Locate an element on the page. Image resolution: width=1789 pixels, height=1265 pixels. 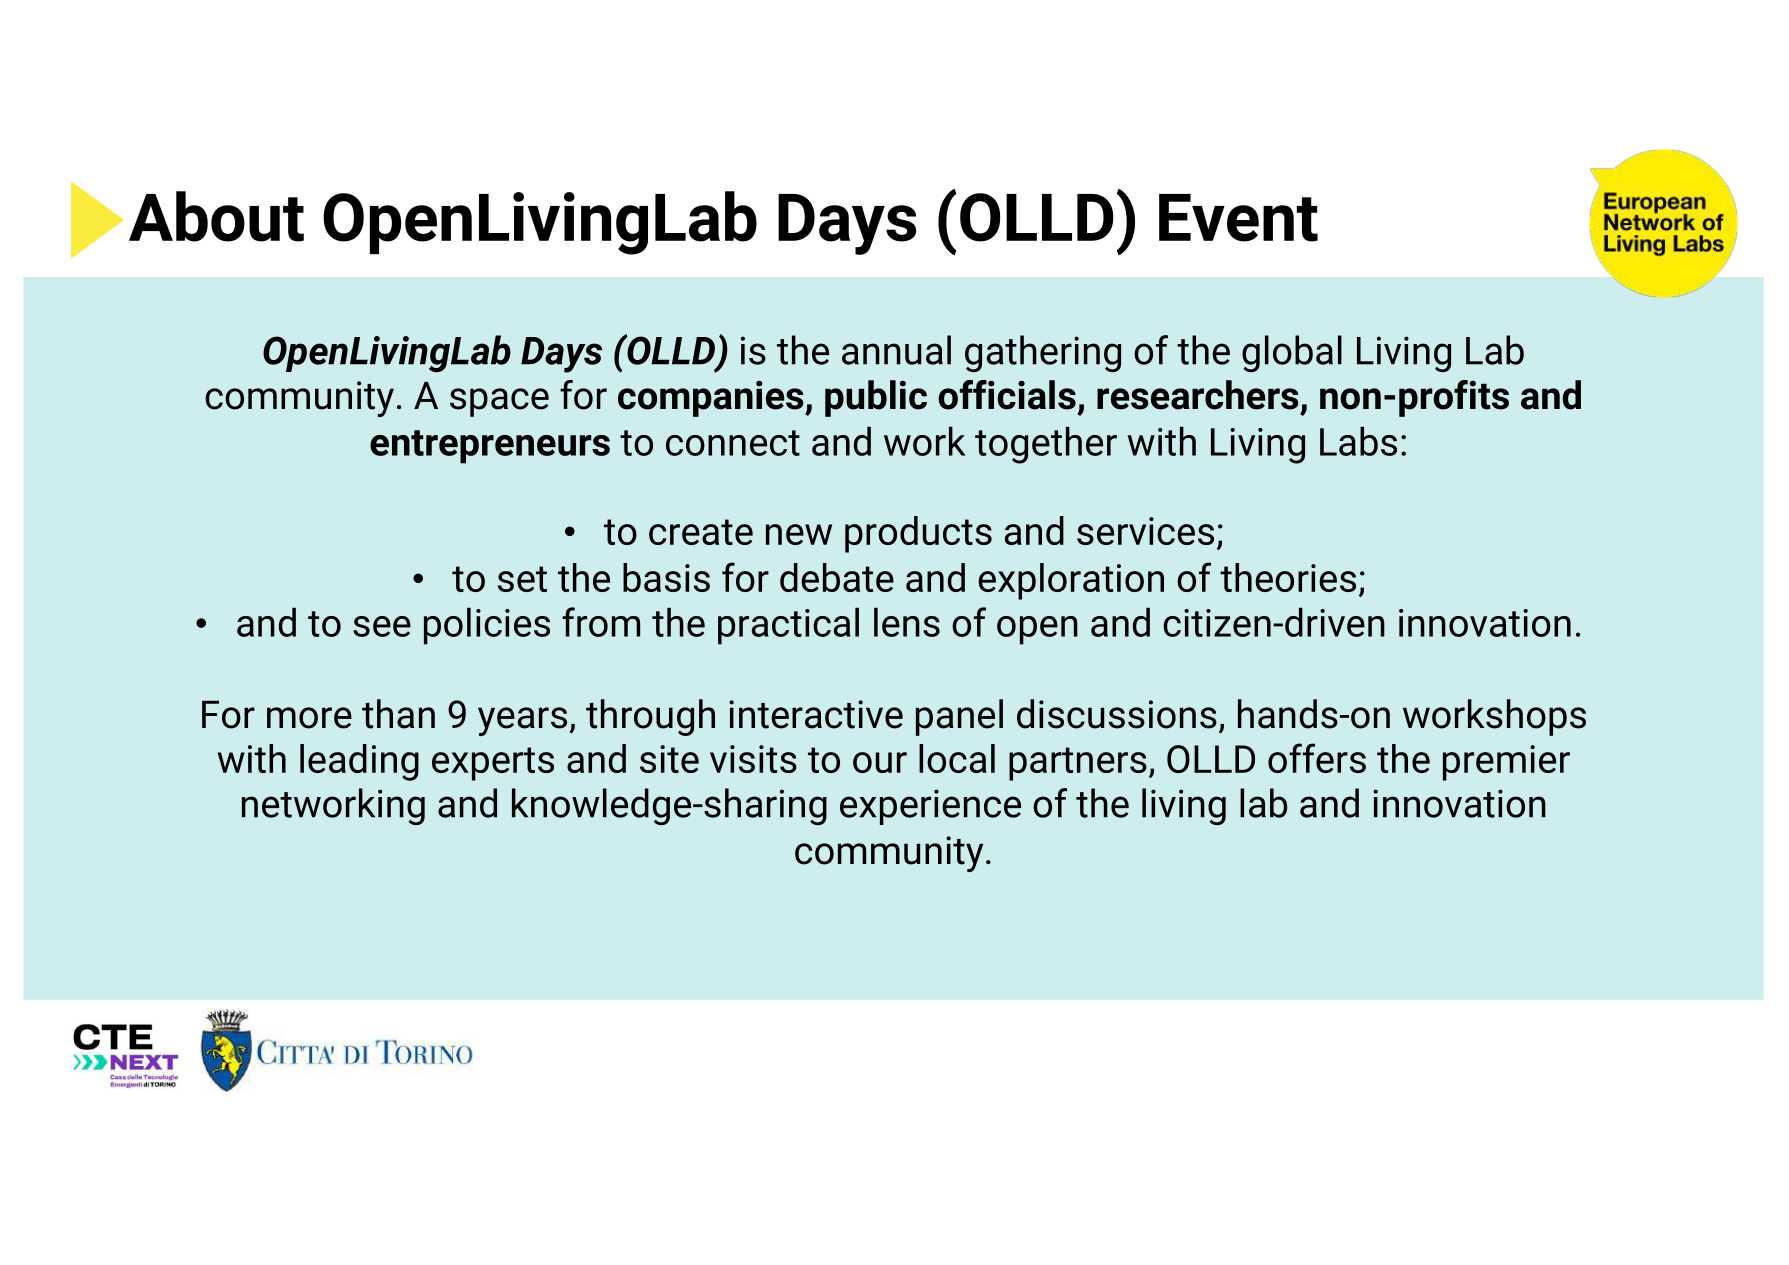
About is located at coordinates (216, 216).
